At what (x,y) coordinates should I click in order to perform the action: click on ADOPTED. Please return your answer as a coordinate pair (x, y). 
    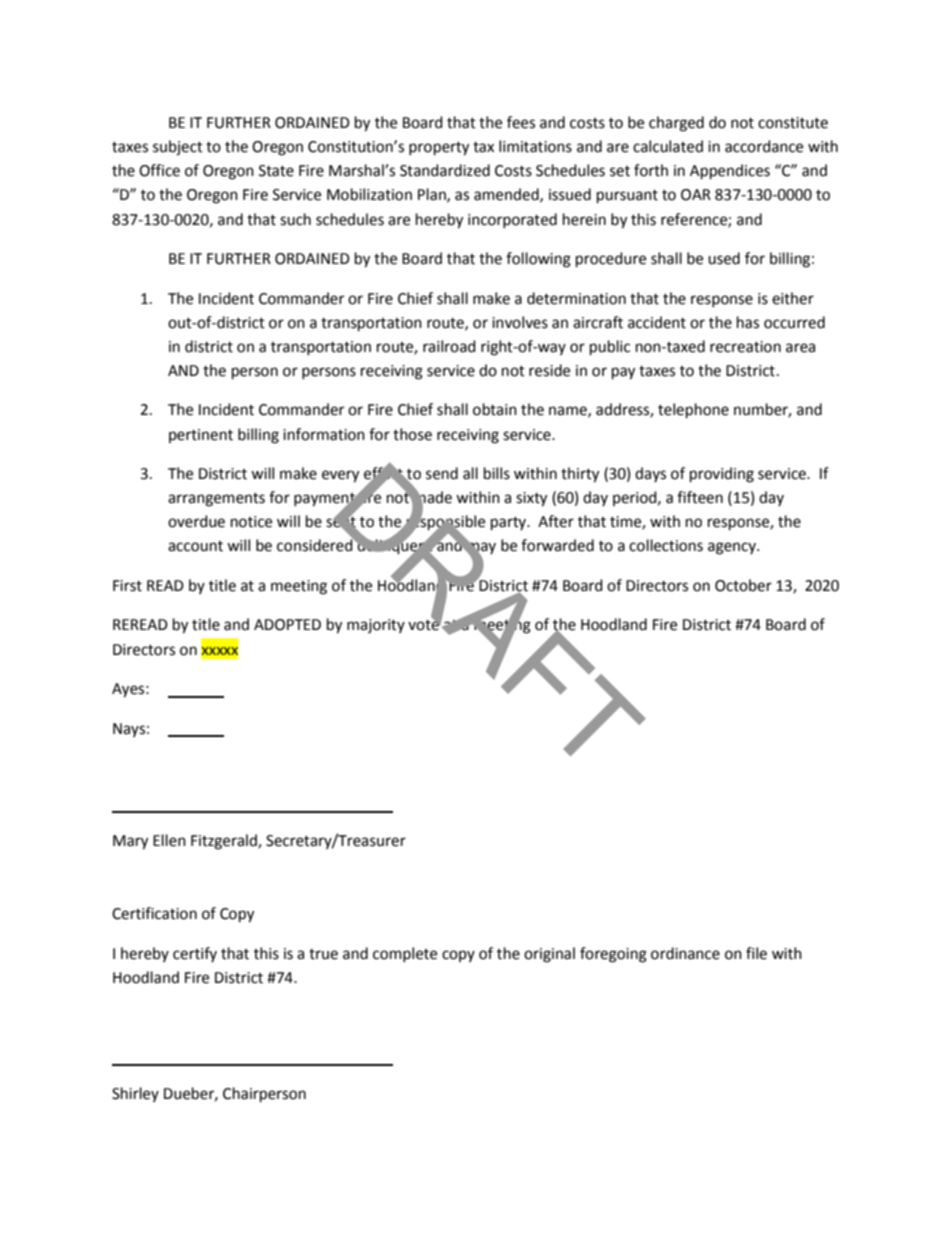
    Looking at the image, I should click on (287, 625).
